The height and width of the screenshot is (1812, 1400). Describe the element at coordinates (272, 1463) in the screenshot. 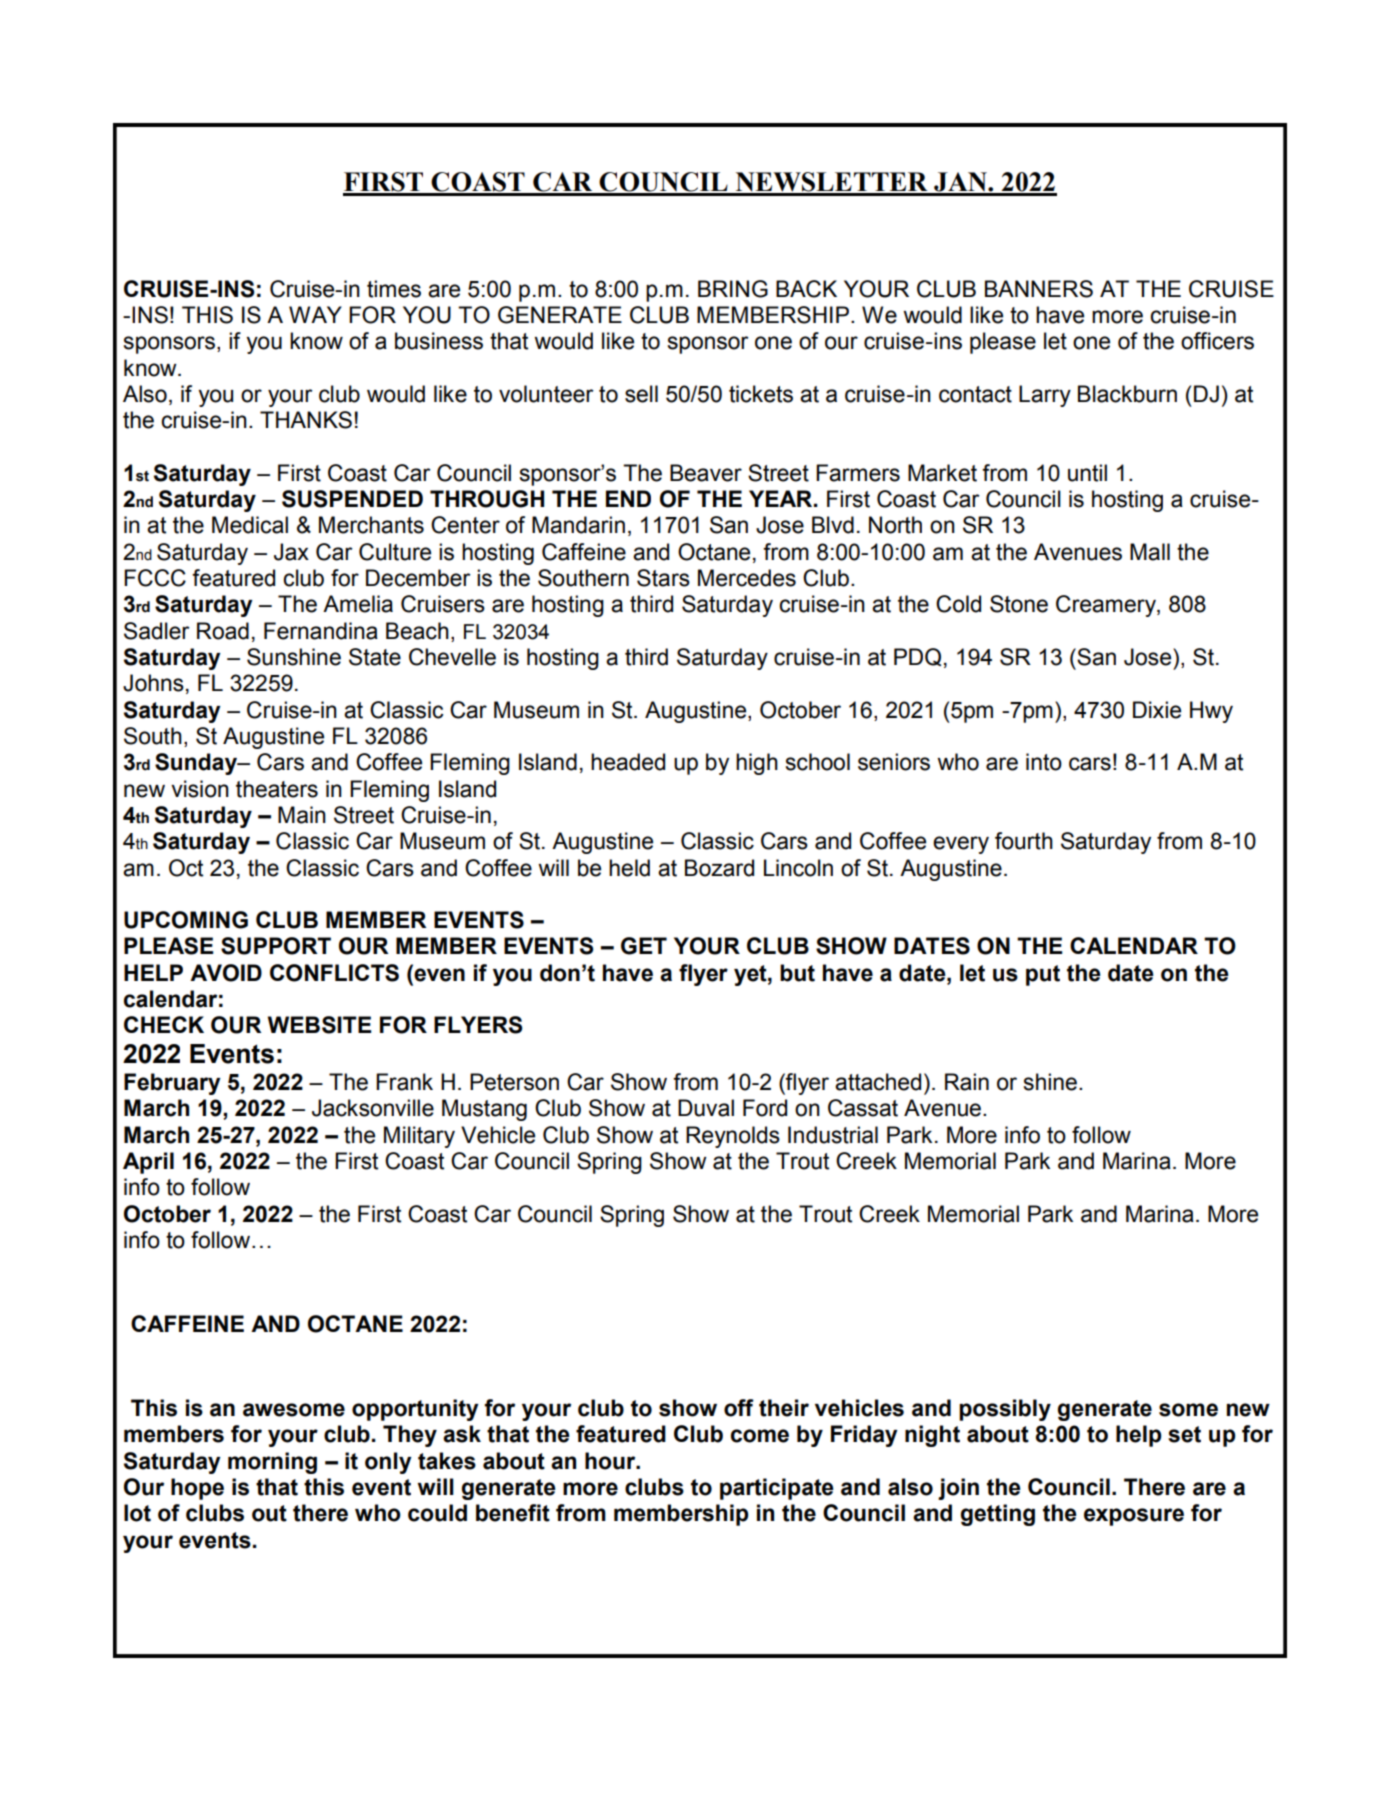

I see `morning` at that location.
